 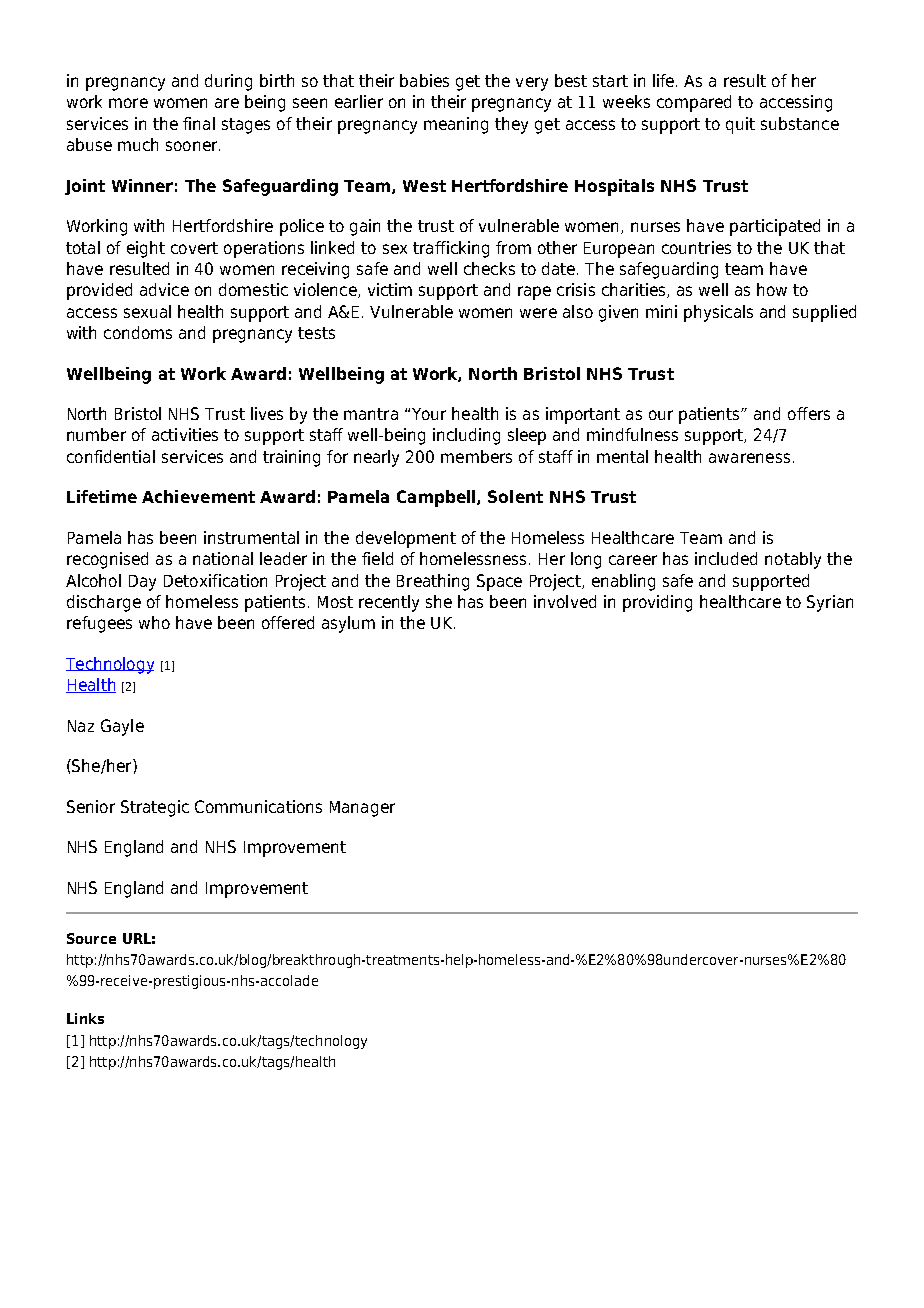 I want to click on Communications, so click(x=258, y=806).
